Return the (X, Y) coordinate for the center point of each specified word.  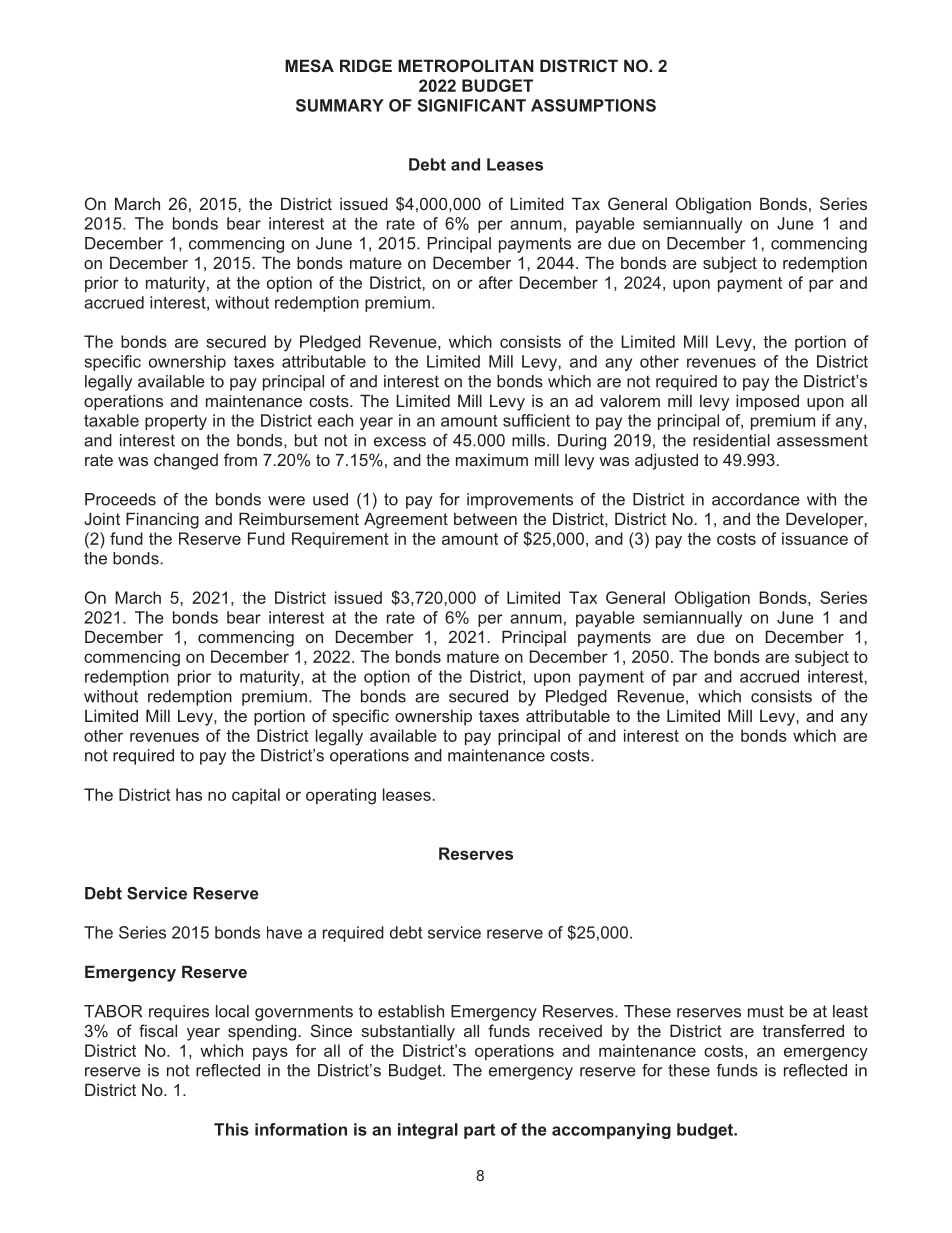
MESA (309, 65)
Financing (162, 520)
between (485, 519)
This (231, 1129)
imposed (767, 402)
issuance (815, 538)
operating (341, 796)
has (189, 794)
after (496, 282)
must (766, 1011)
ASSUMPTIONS (593, 105)
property (176, 422)
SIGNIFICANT (472, 105)
